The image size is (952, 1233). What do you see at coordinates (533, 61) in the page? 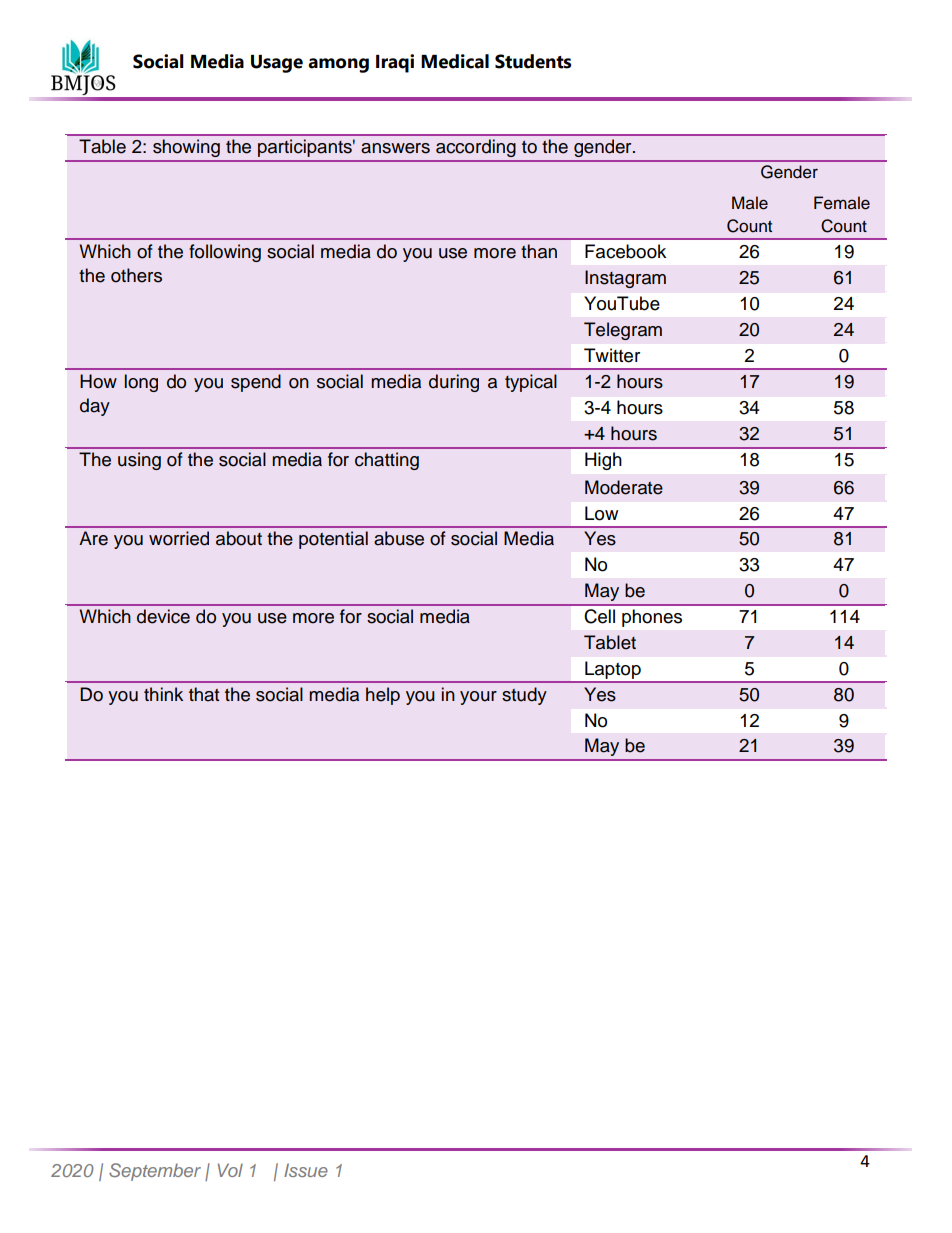
I see `Students` at bounding box center [533, 61].
